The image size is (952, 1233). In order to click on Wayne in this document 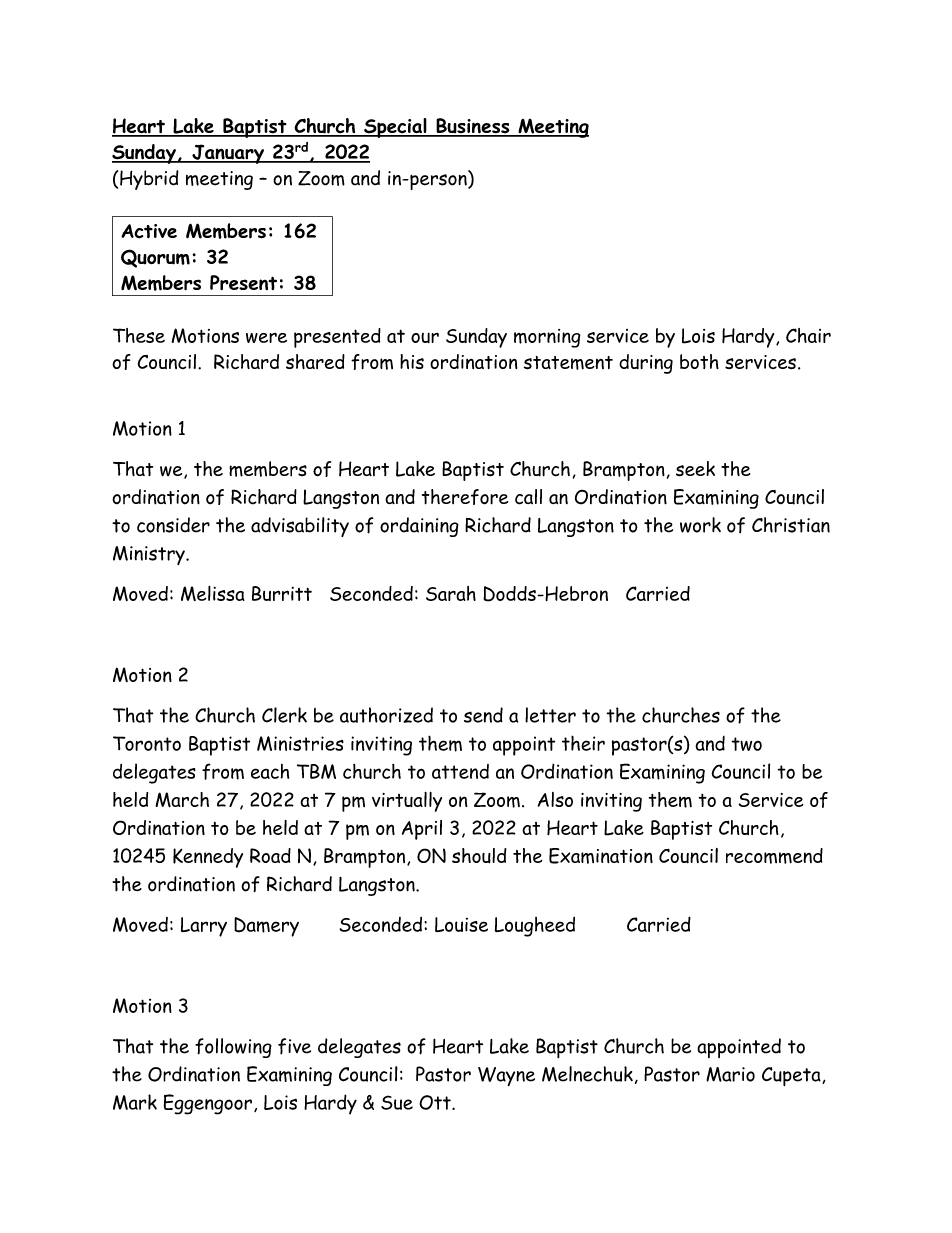, I will do `click(506, 1076)`.
